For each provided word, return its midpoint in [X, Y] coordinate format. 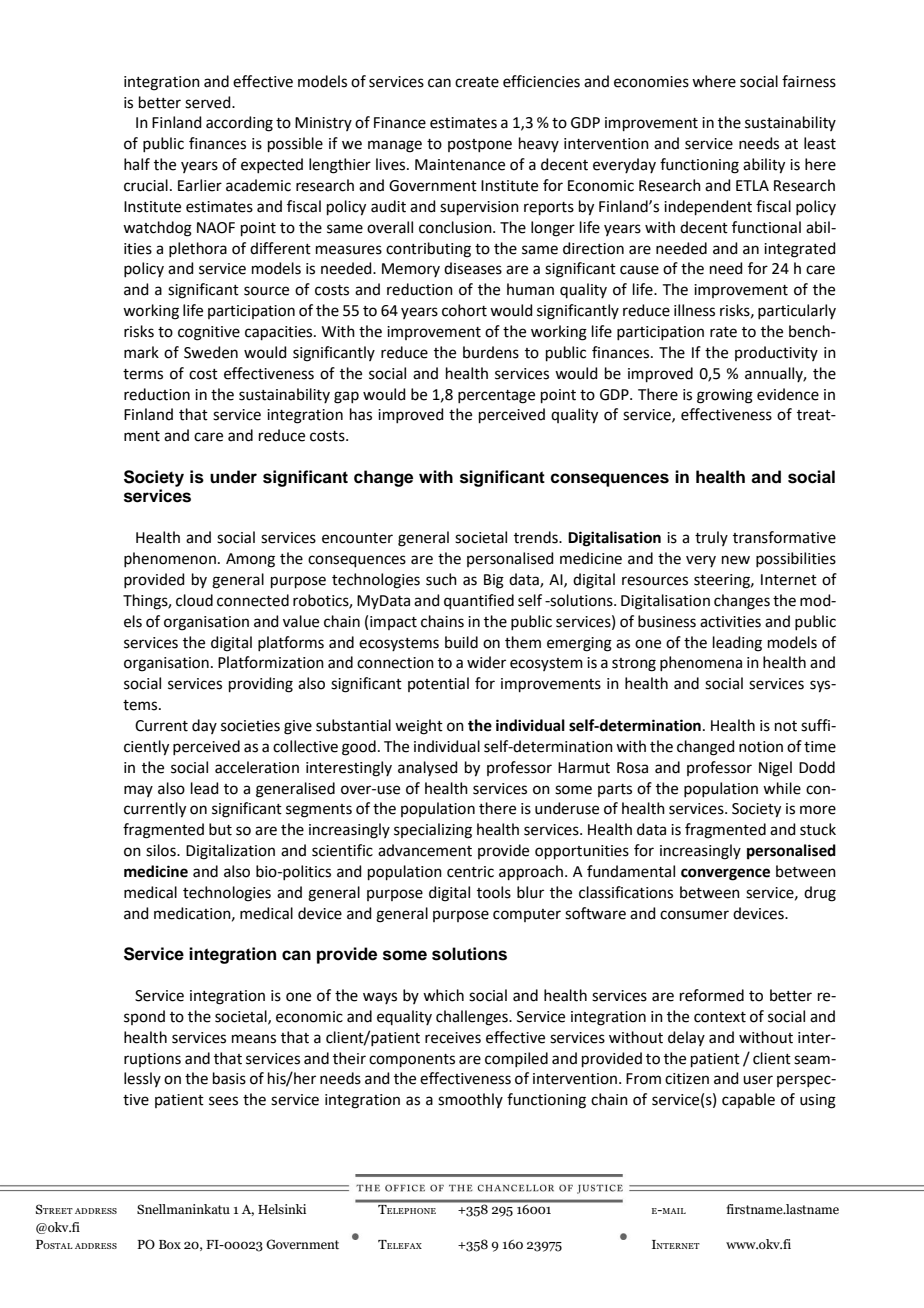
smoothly [470, 1100]
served [209, 102]
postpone [480, 145]
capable [748, 1100]
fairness [809, 81]
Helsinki [282, 1209]
